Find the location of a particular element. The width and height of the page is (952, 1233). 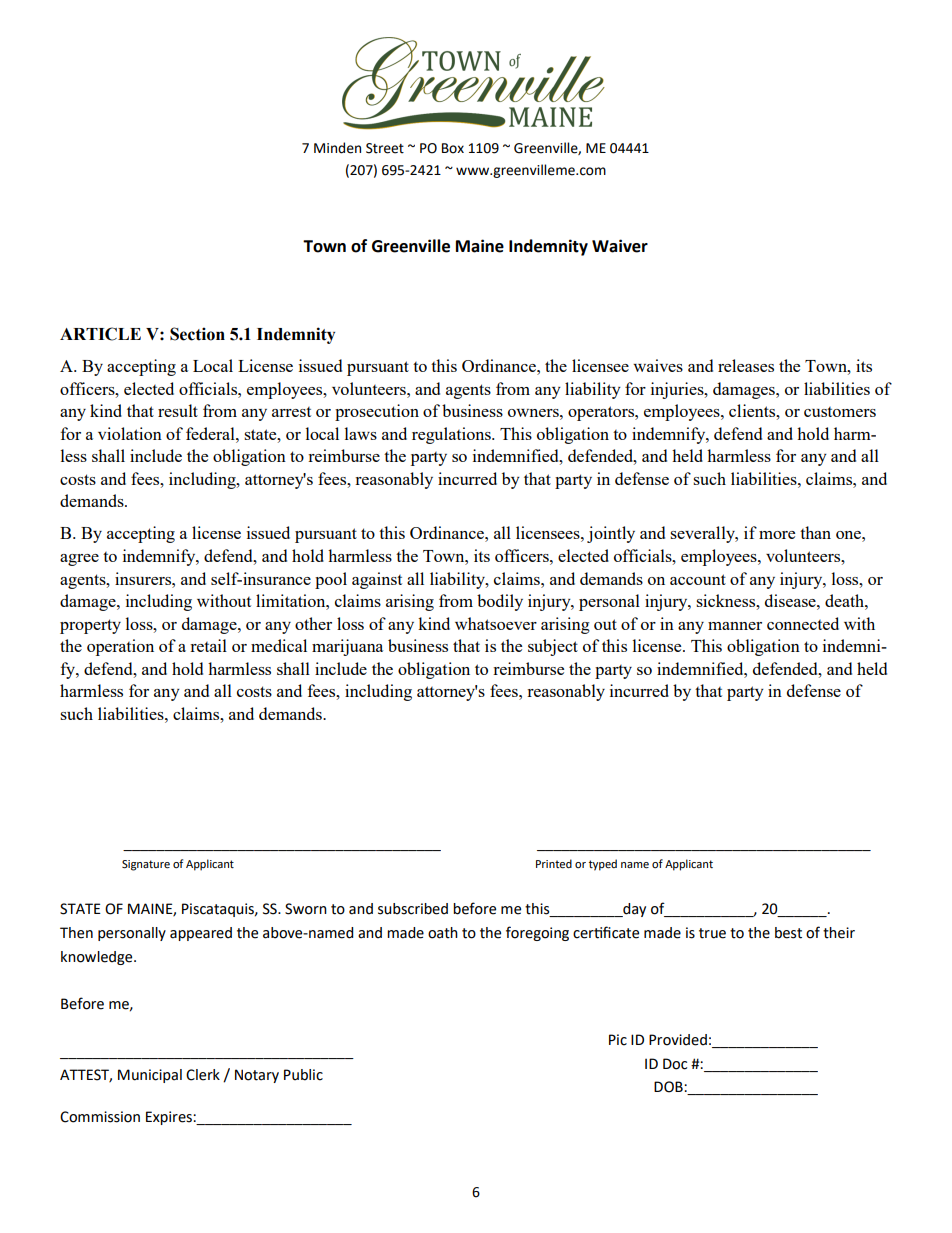

regulations is located at coordinates (452, 435).
